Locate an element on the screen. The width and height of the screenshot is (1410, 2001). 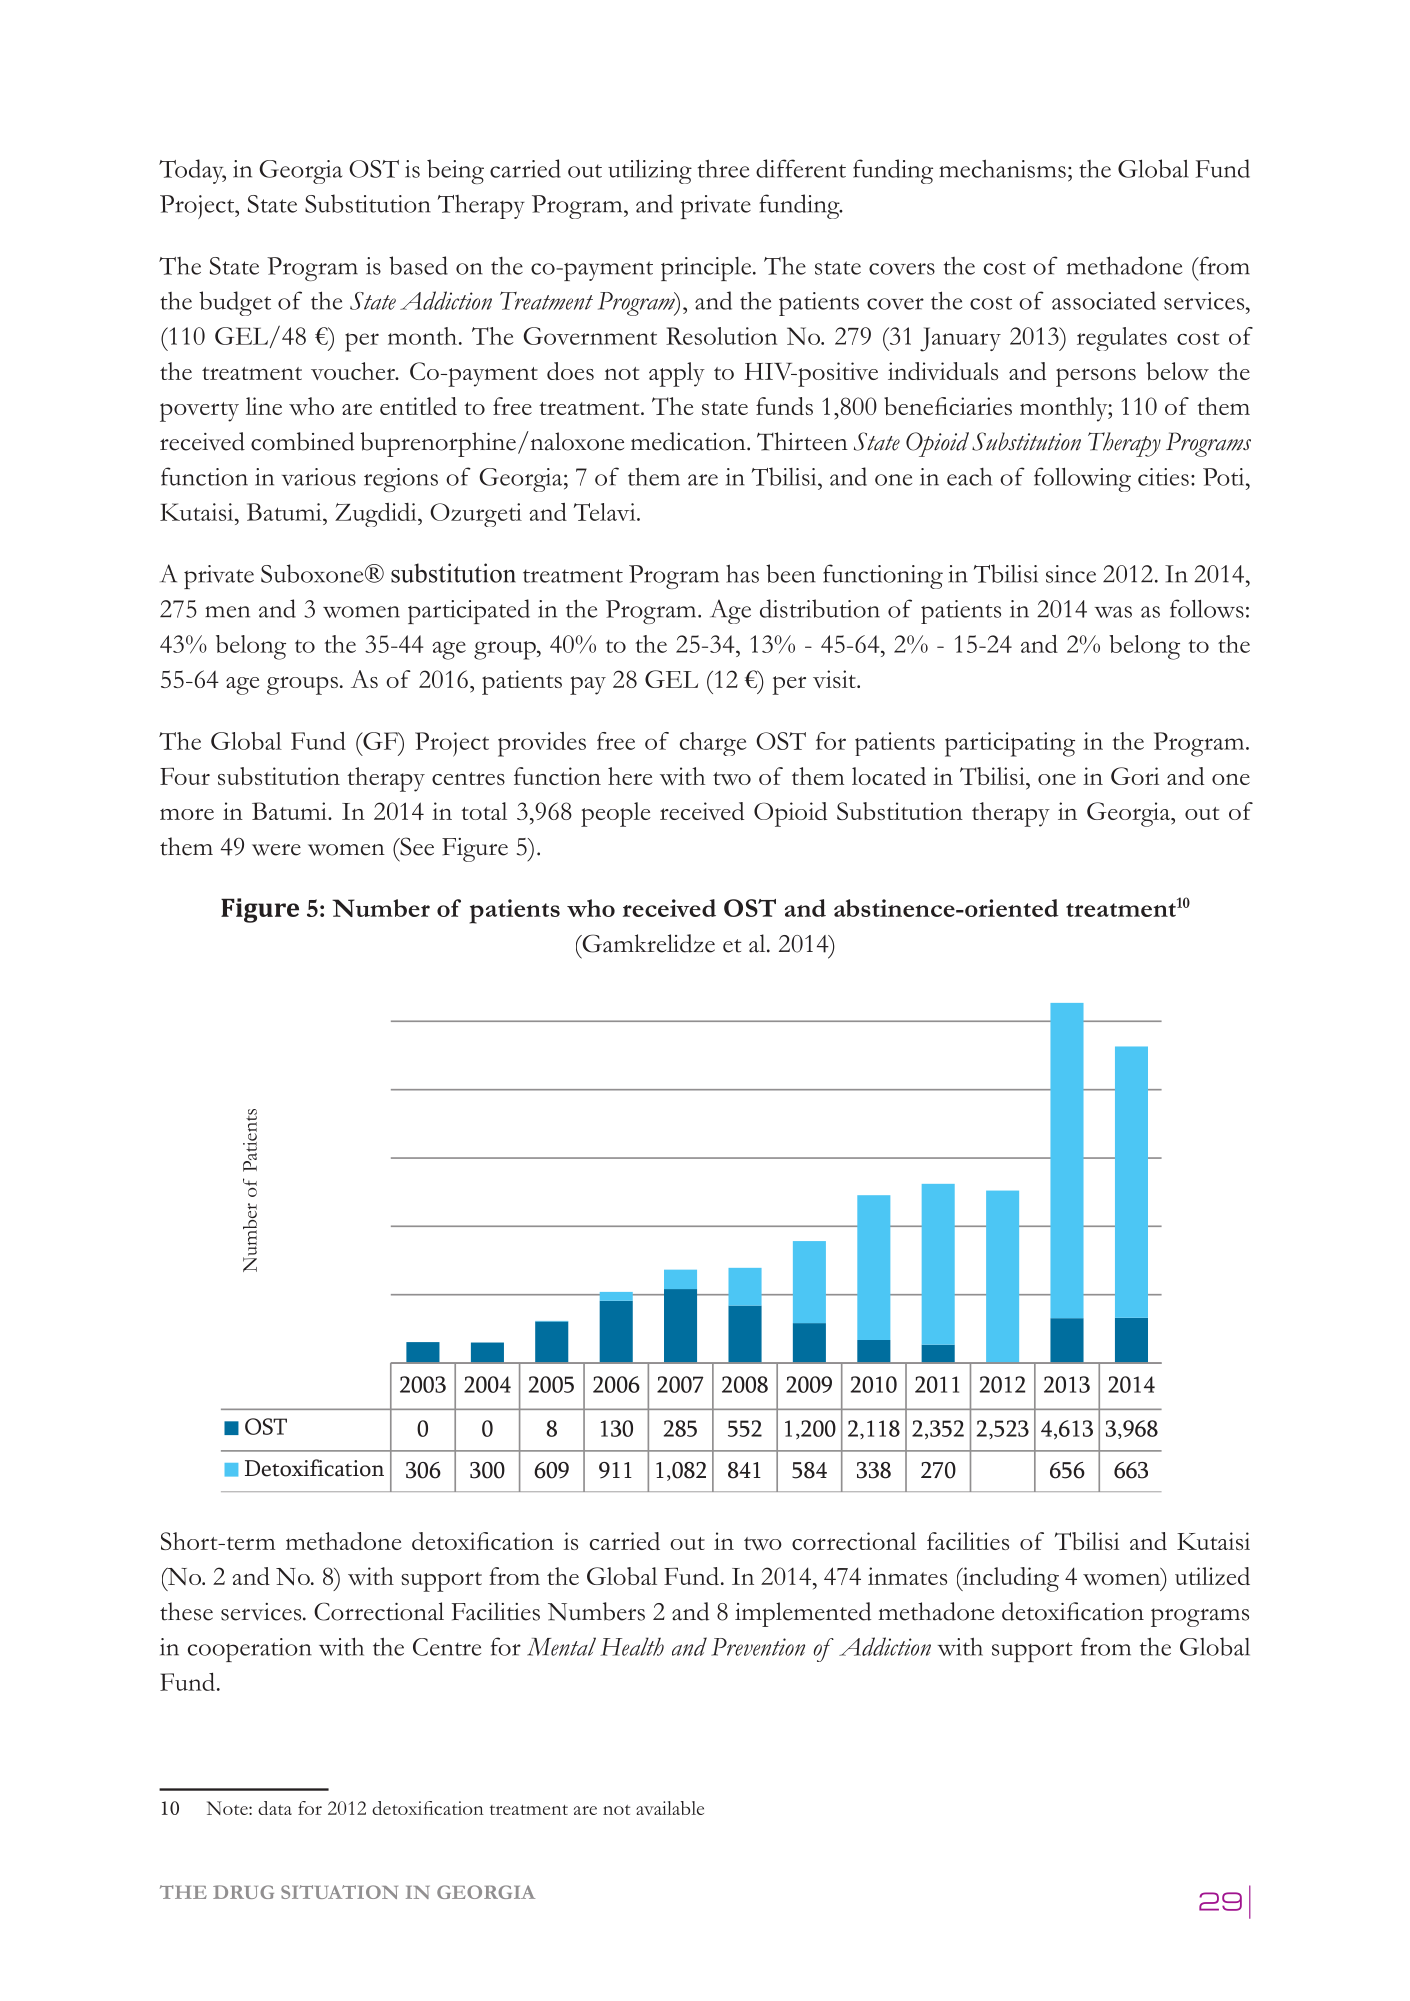
participating is located at coordinates (1010, 744).
